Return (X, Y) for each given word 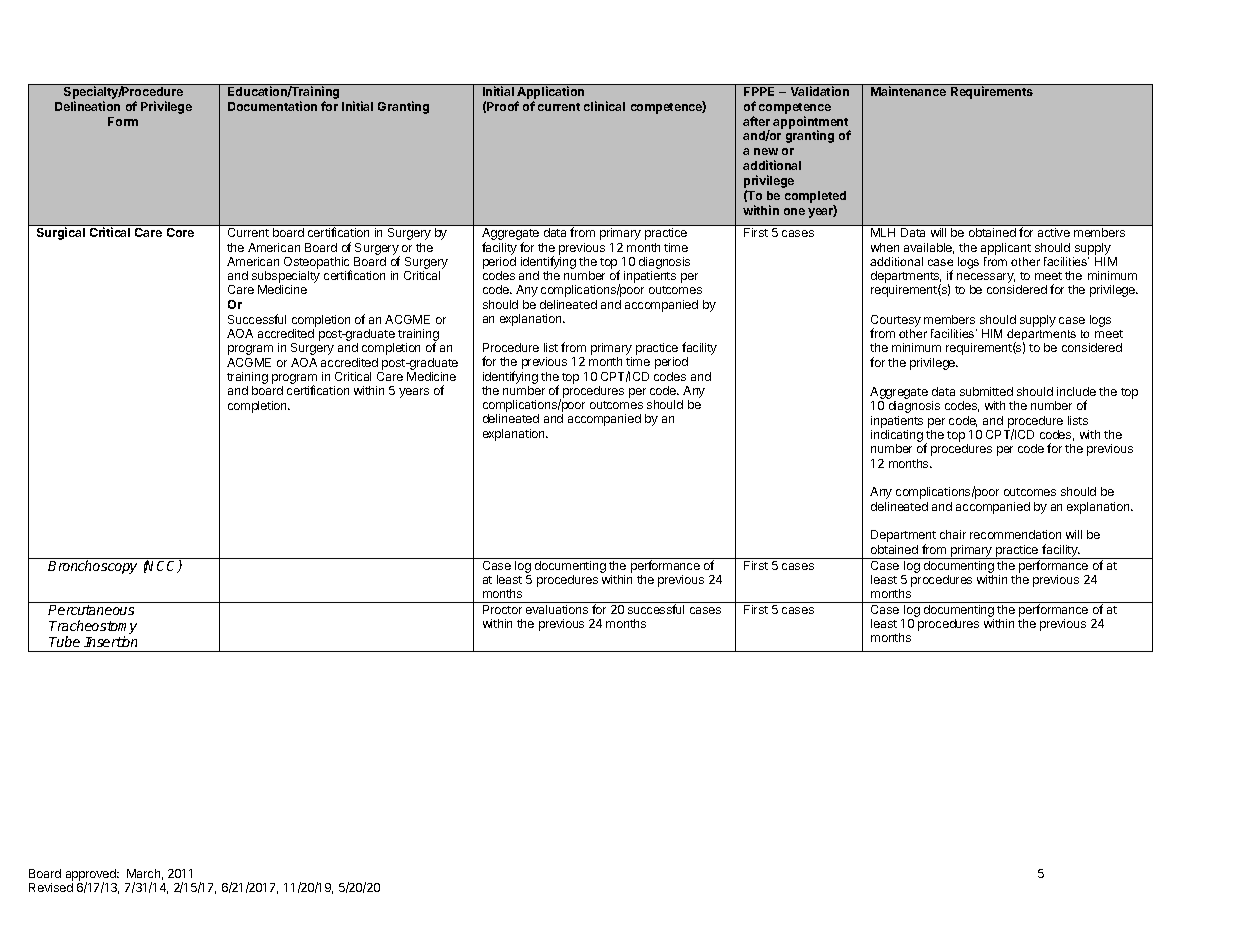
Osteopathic (317, 264)
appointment (811, 123)
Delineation (87, 106)
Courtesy (896, 322)
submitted (986, 391)
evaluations (557, 609)
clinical (604, 106)
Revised (51, 887)
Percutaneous (91, 610)
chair (953, 534)
